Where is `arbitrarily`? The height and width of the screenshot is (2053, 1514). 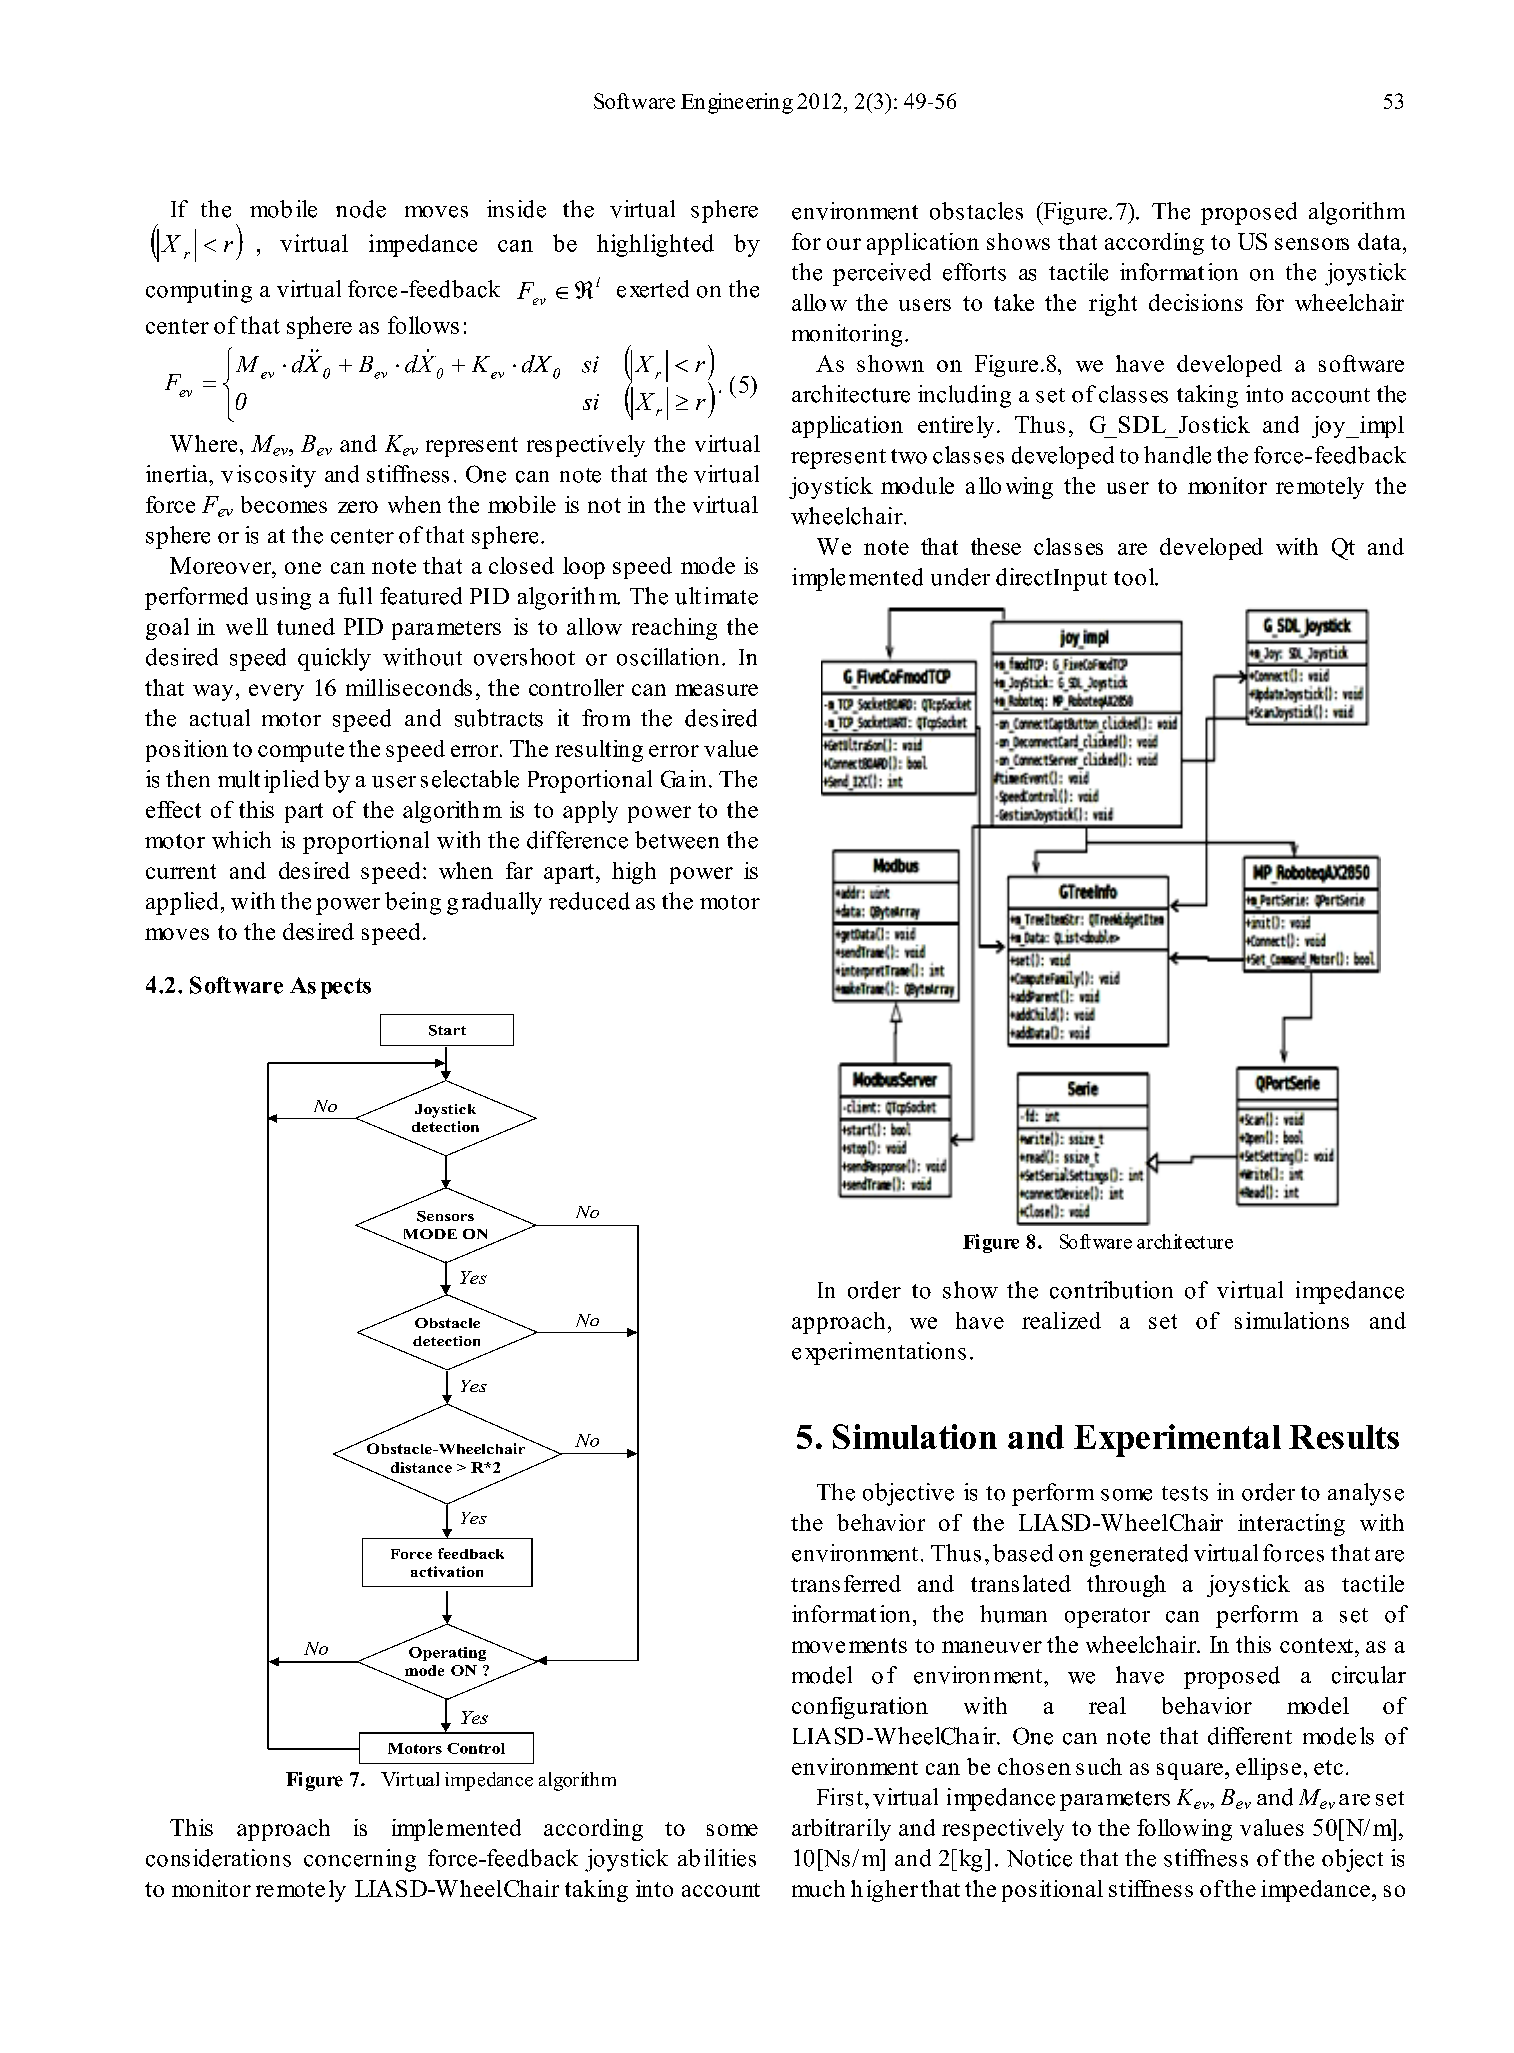
arbitrarily is located at coordinates (841, 1830).
